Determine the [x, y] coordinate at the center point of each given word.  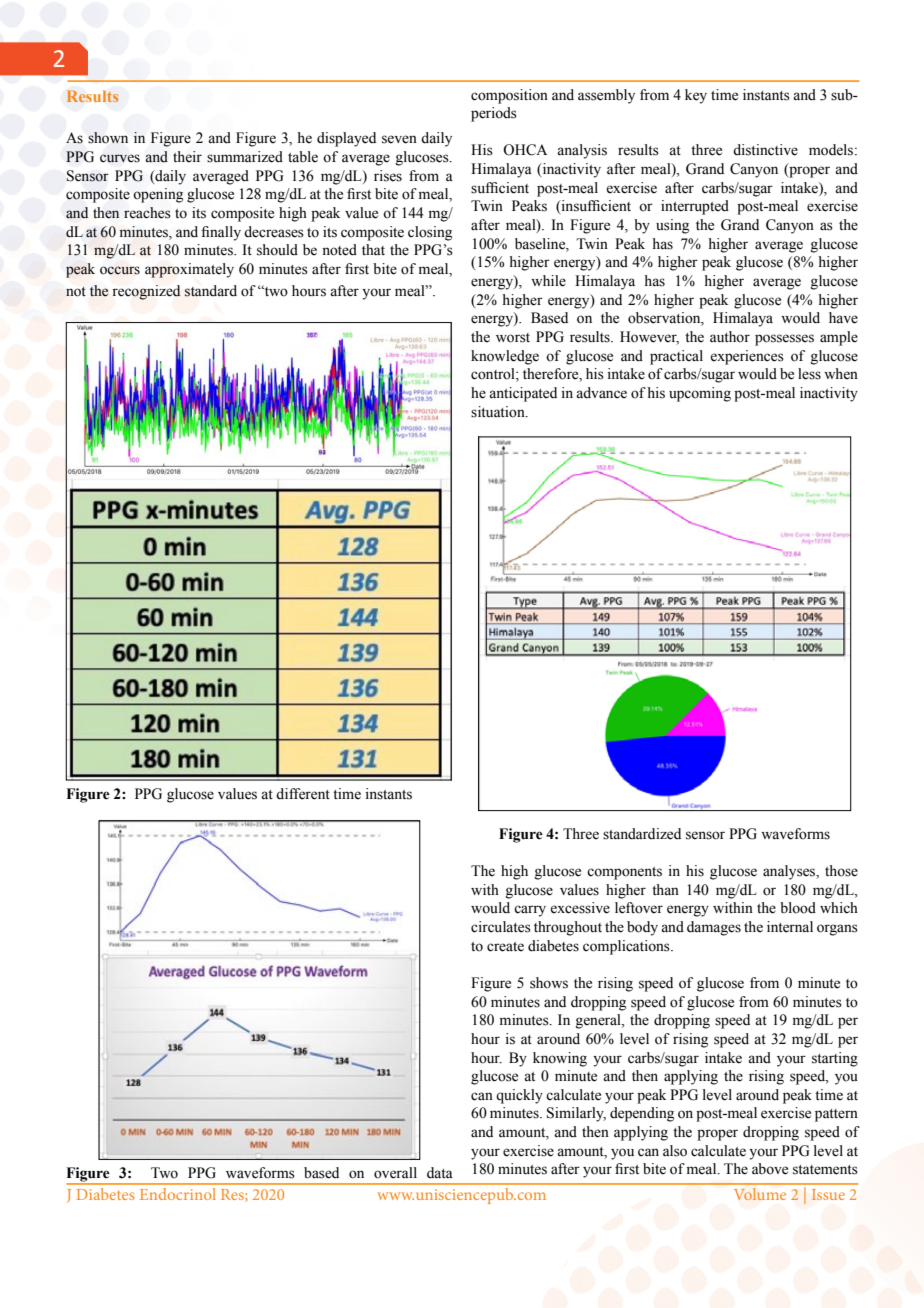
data [440, 1173]
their [187, 157]
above [770, 1169]
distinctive [765, 150]
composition [509, 96]
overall [395, 1173]
